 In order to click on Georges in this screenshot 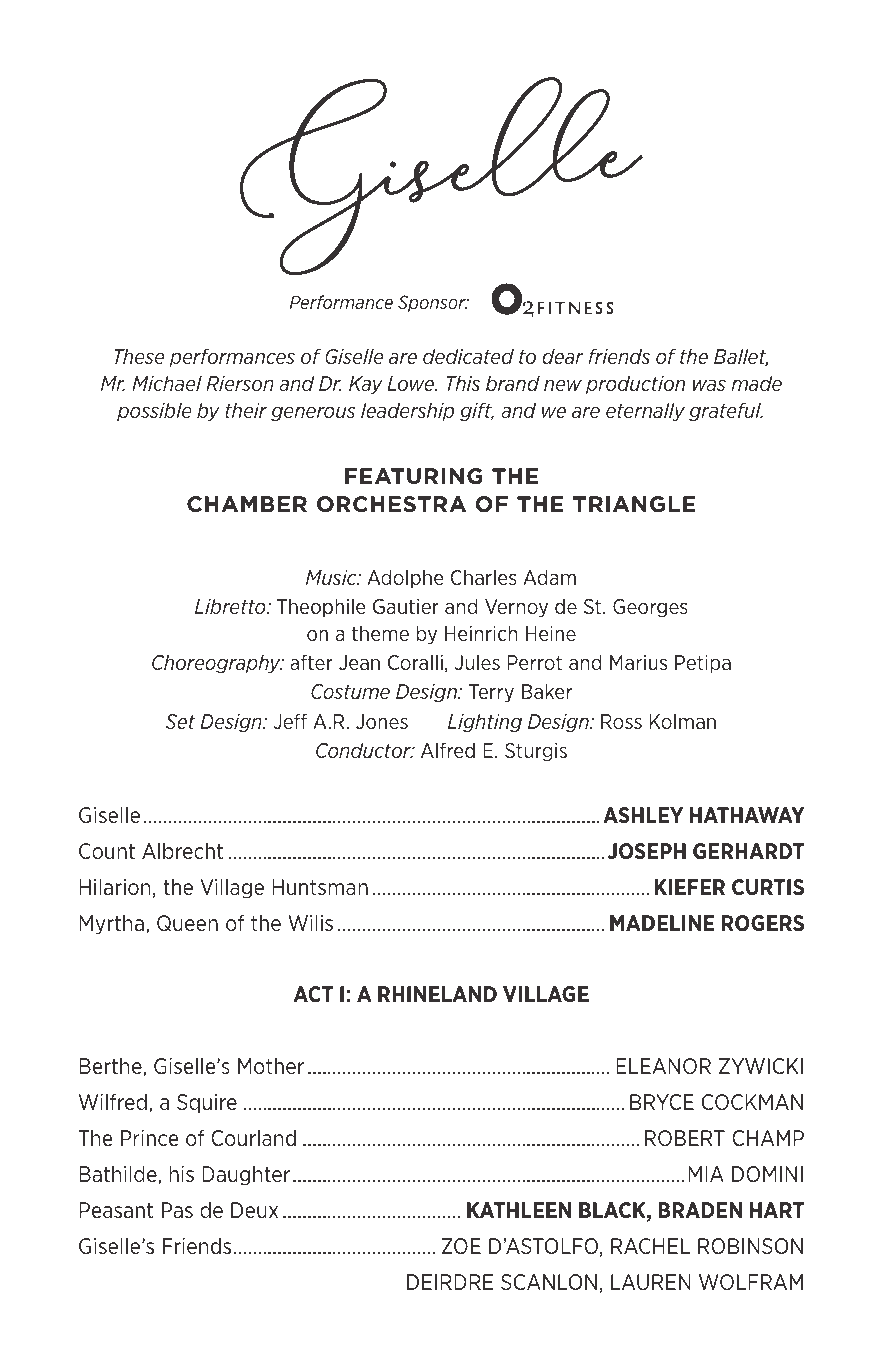, I will do `click(650, 608)`.
